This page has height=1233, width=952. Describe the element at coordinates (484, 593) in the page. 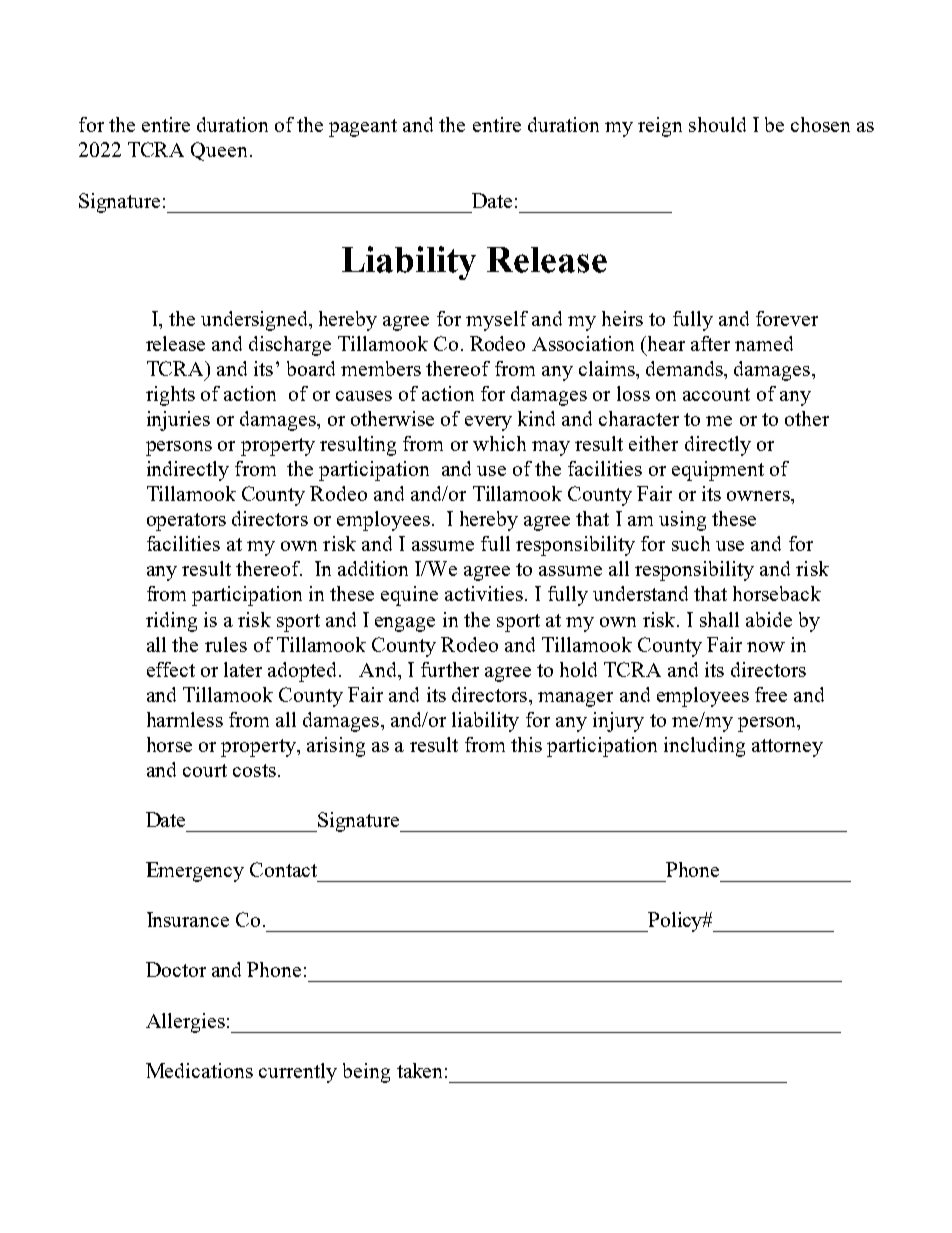

I see `activities` at that location.
